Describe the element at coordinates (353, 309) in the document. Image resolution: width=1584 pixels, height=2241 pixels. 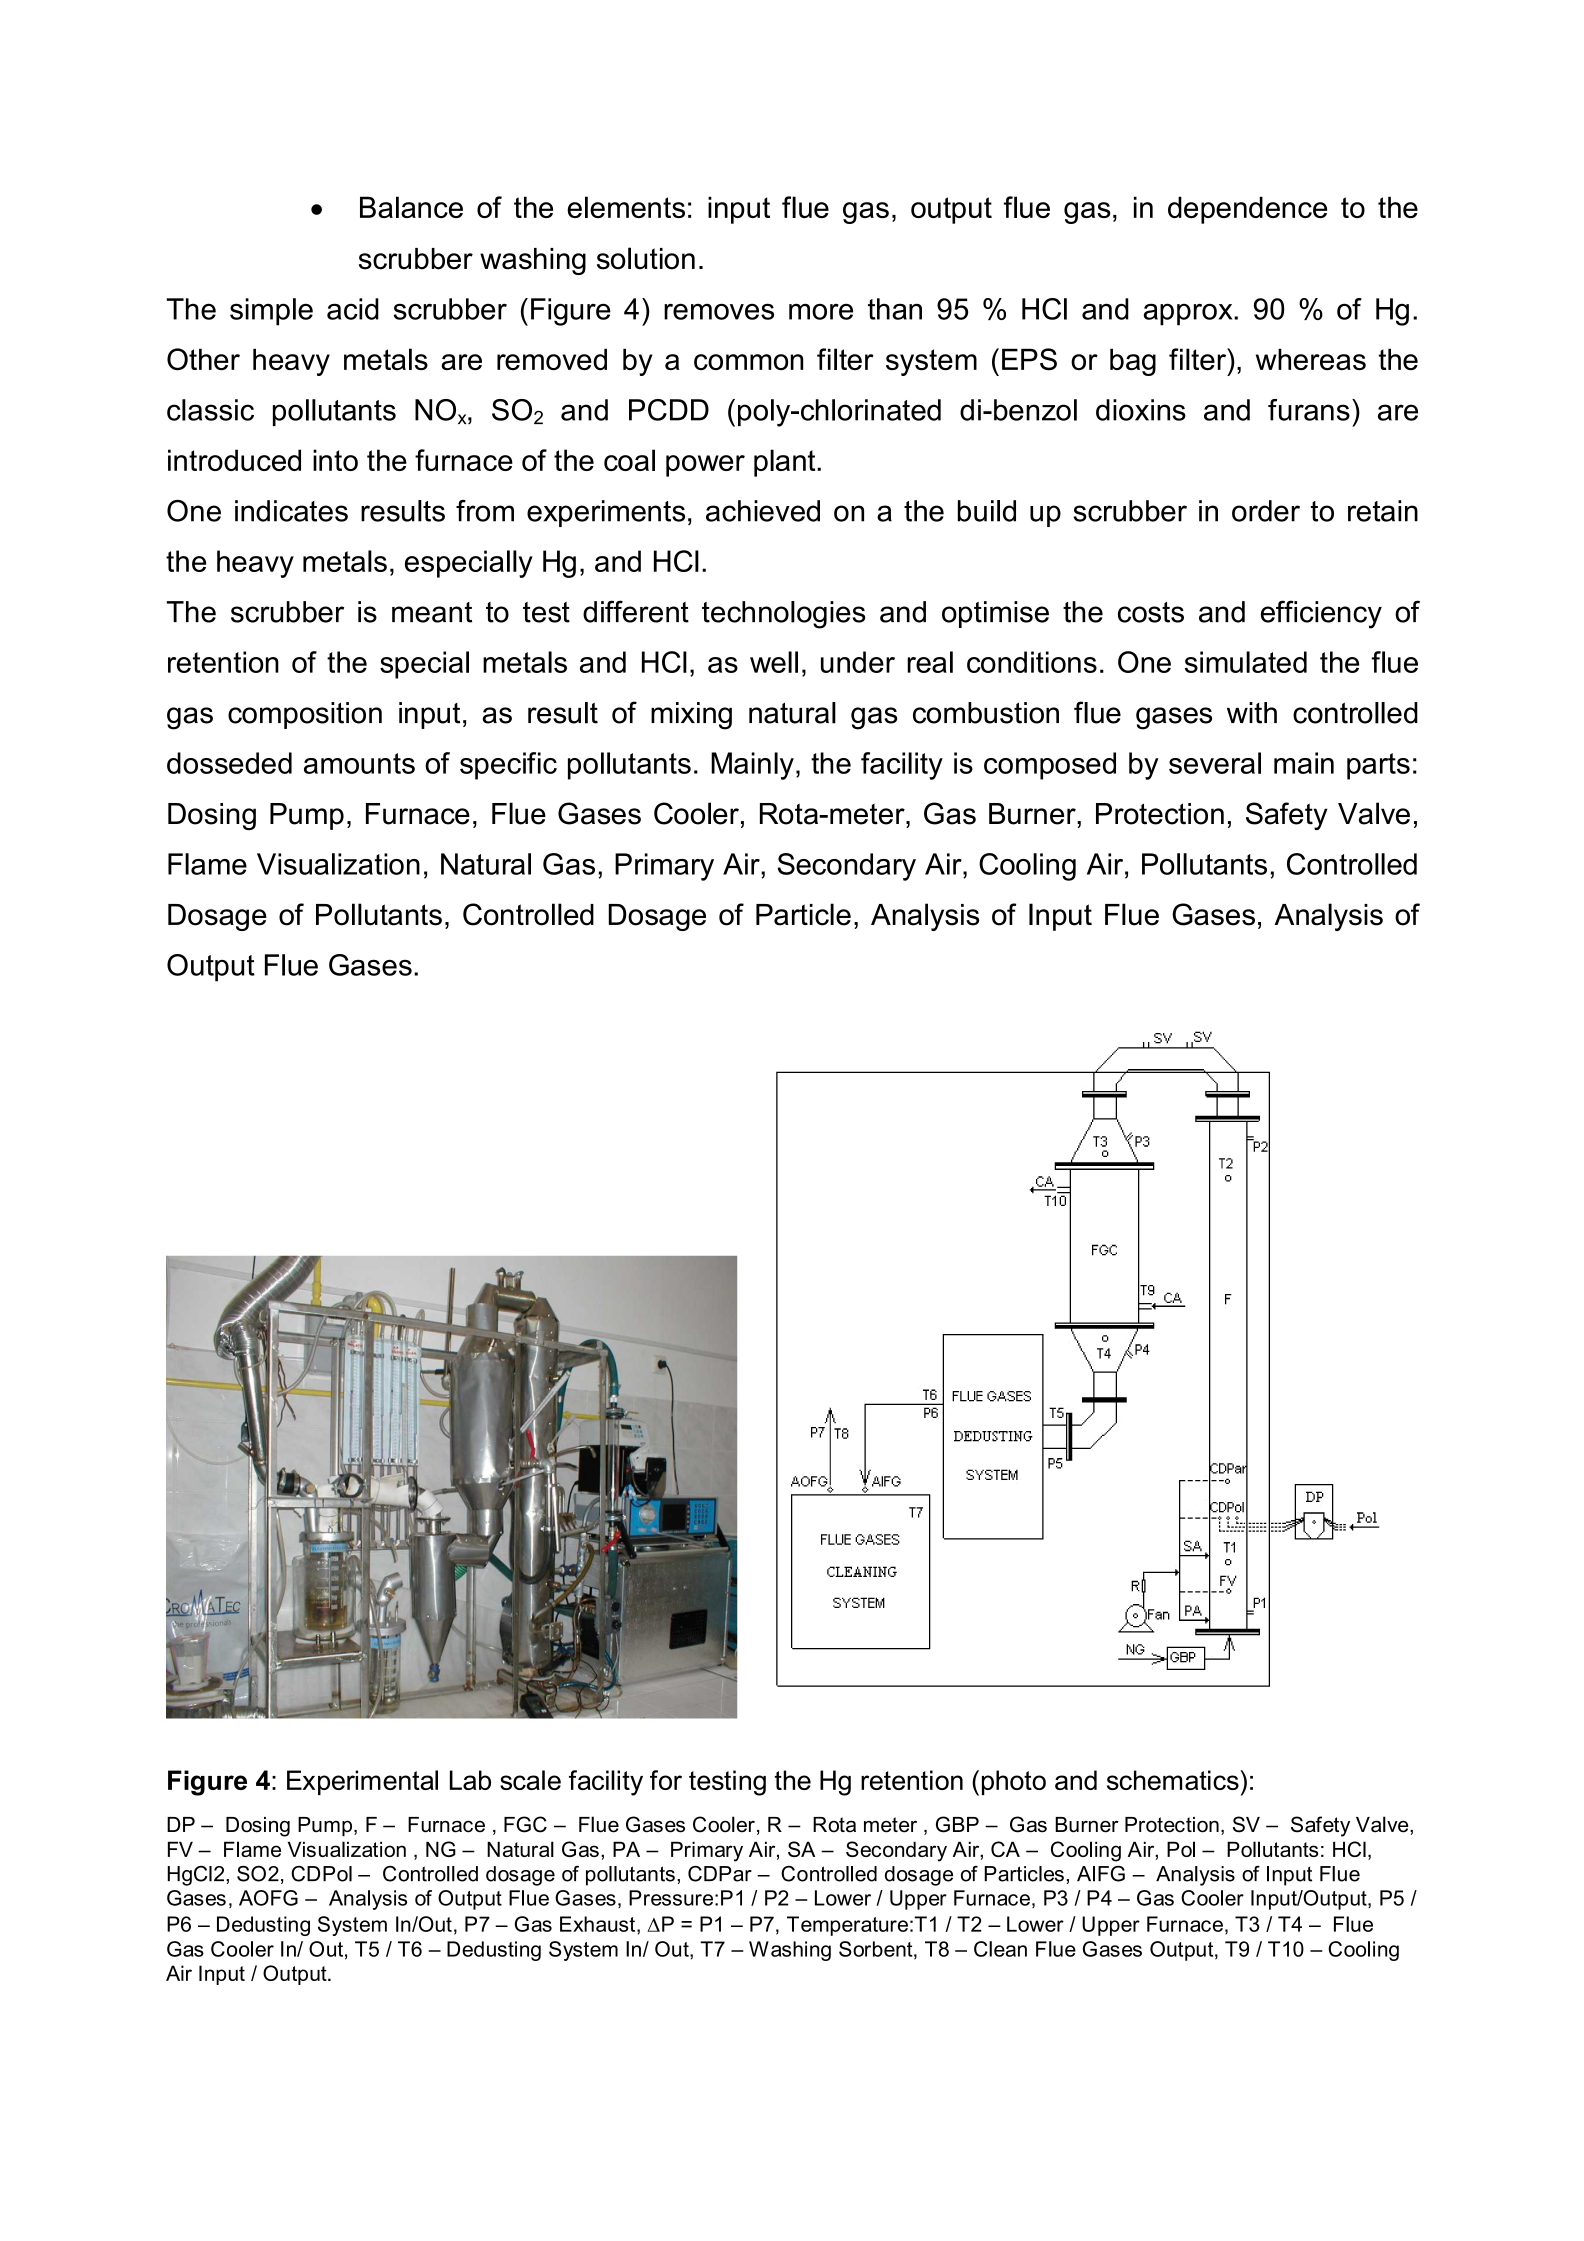
I see `acid` at that location.
